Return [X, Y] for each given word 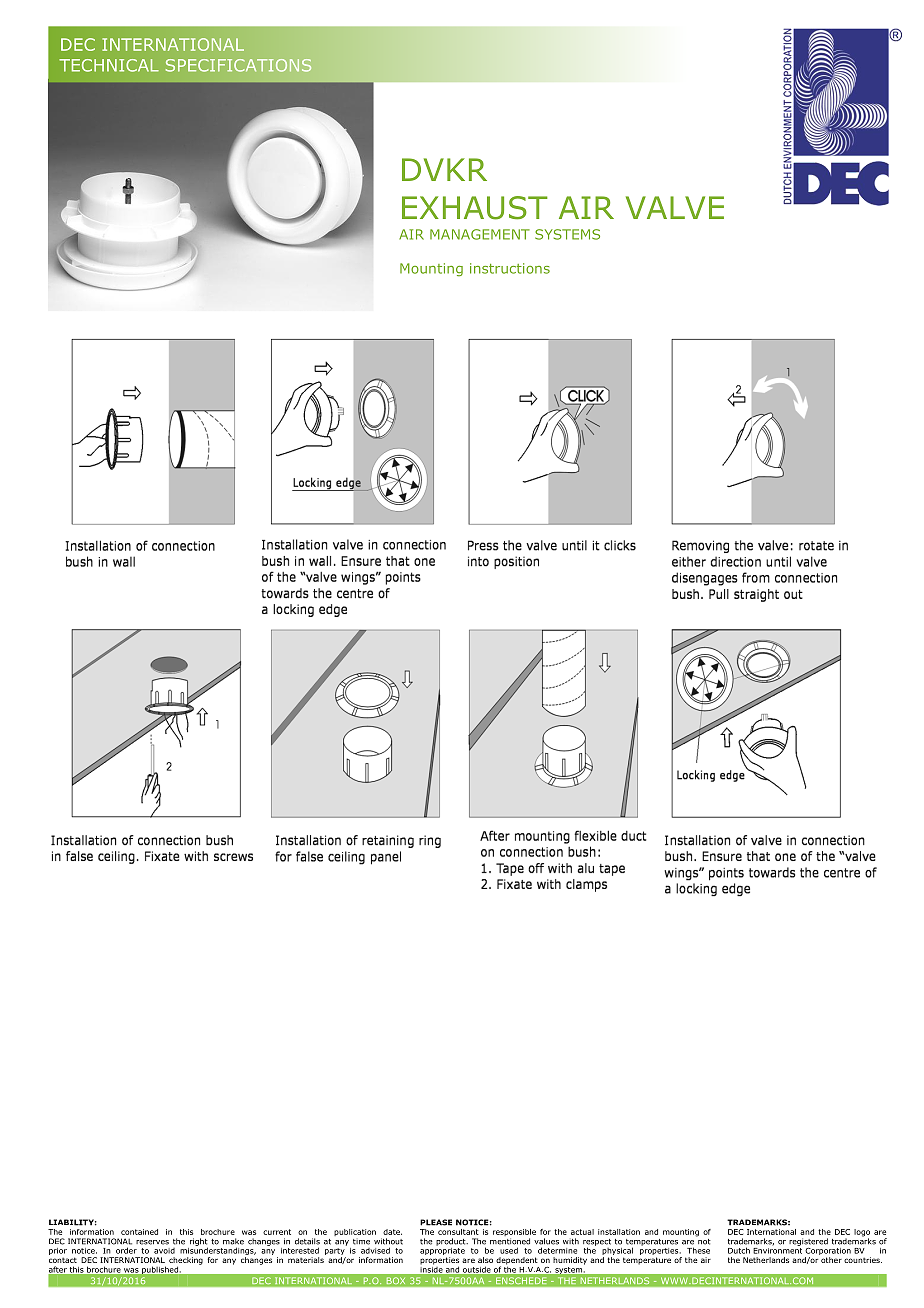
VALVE [675, 207]
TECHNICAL [109, 65]
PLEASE [436, 1222]
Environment [777, 1249]
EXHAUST [475, 208]
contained [139, 1232]
